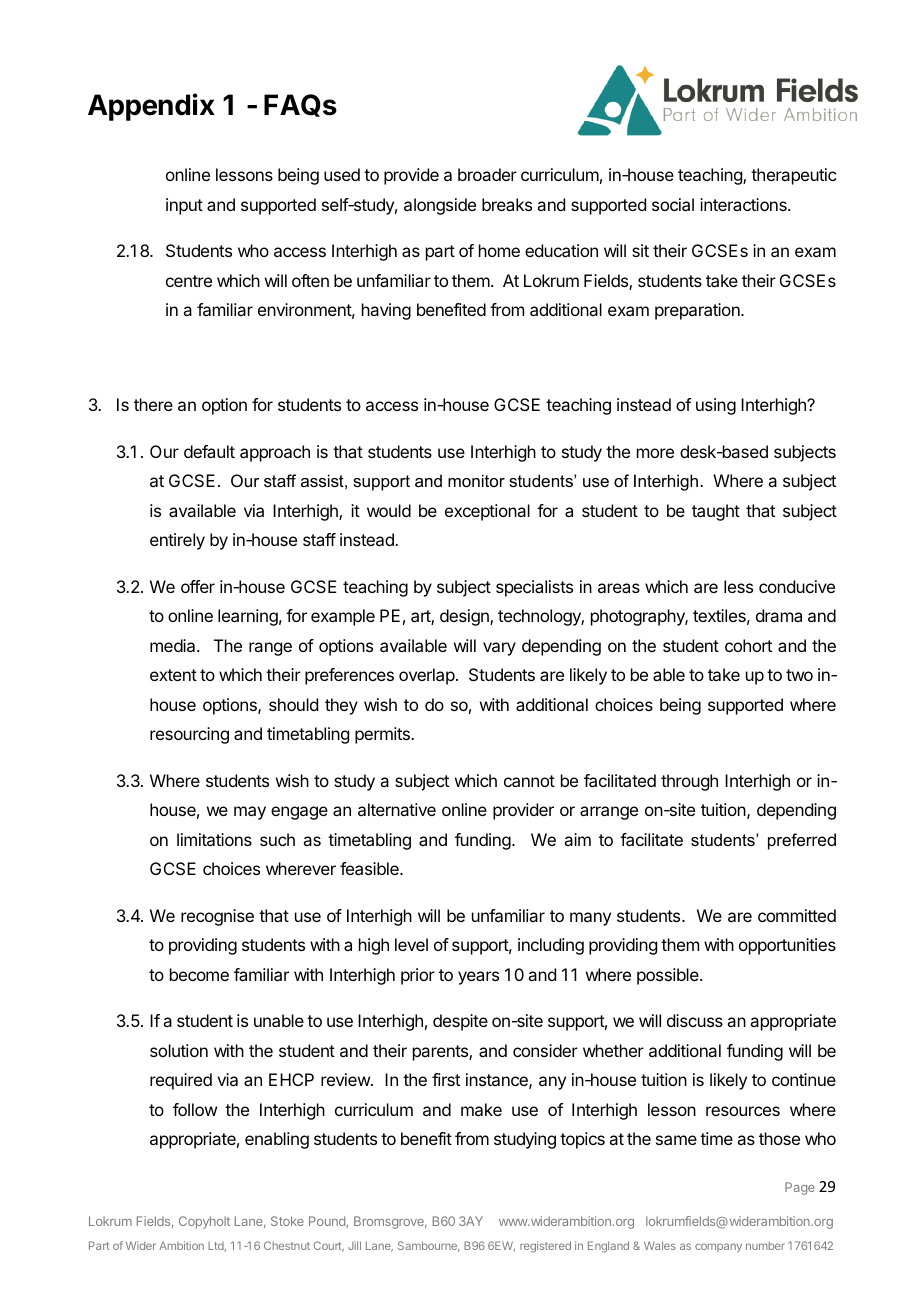 The width and height of the image is (924, 1308). Describe the element at coordinates (716, 406) in the image. I see `using` at that location.
